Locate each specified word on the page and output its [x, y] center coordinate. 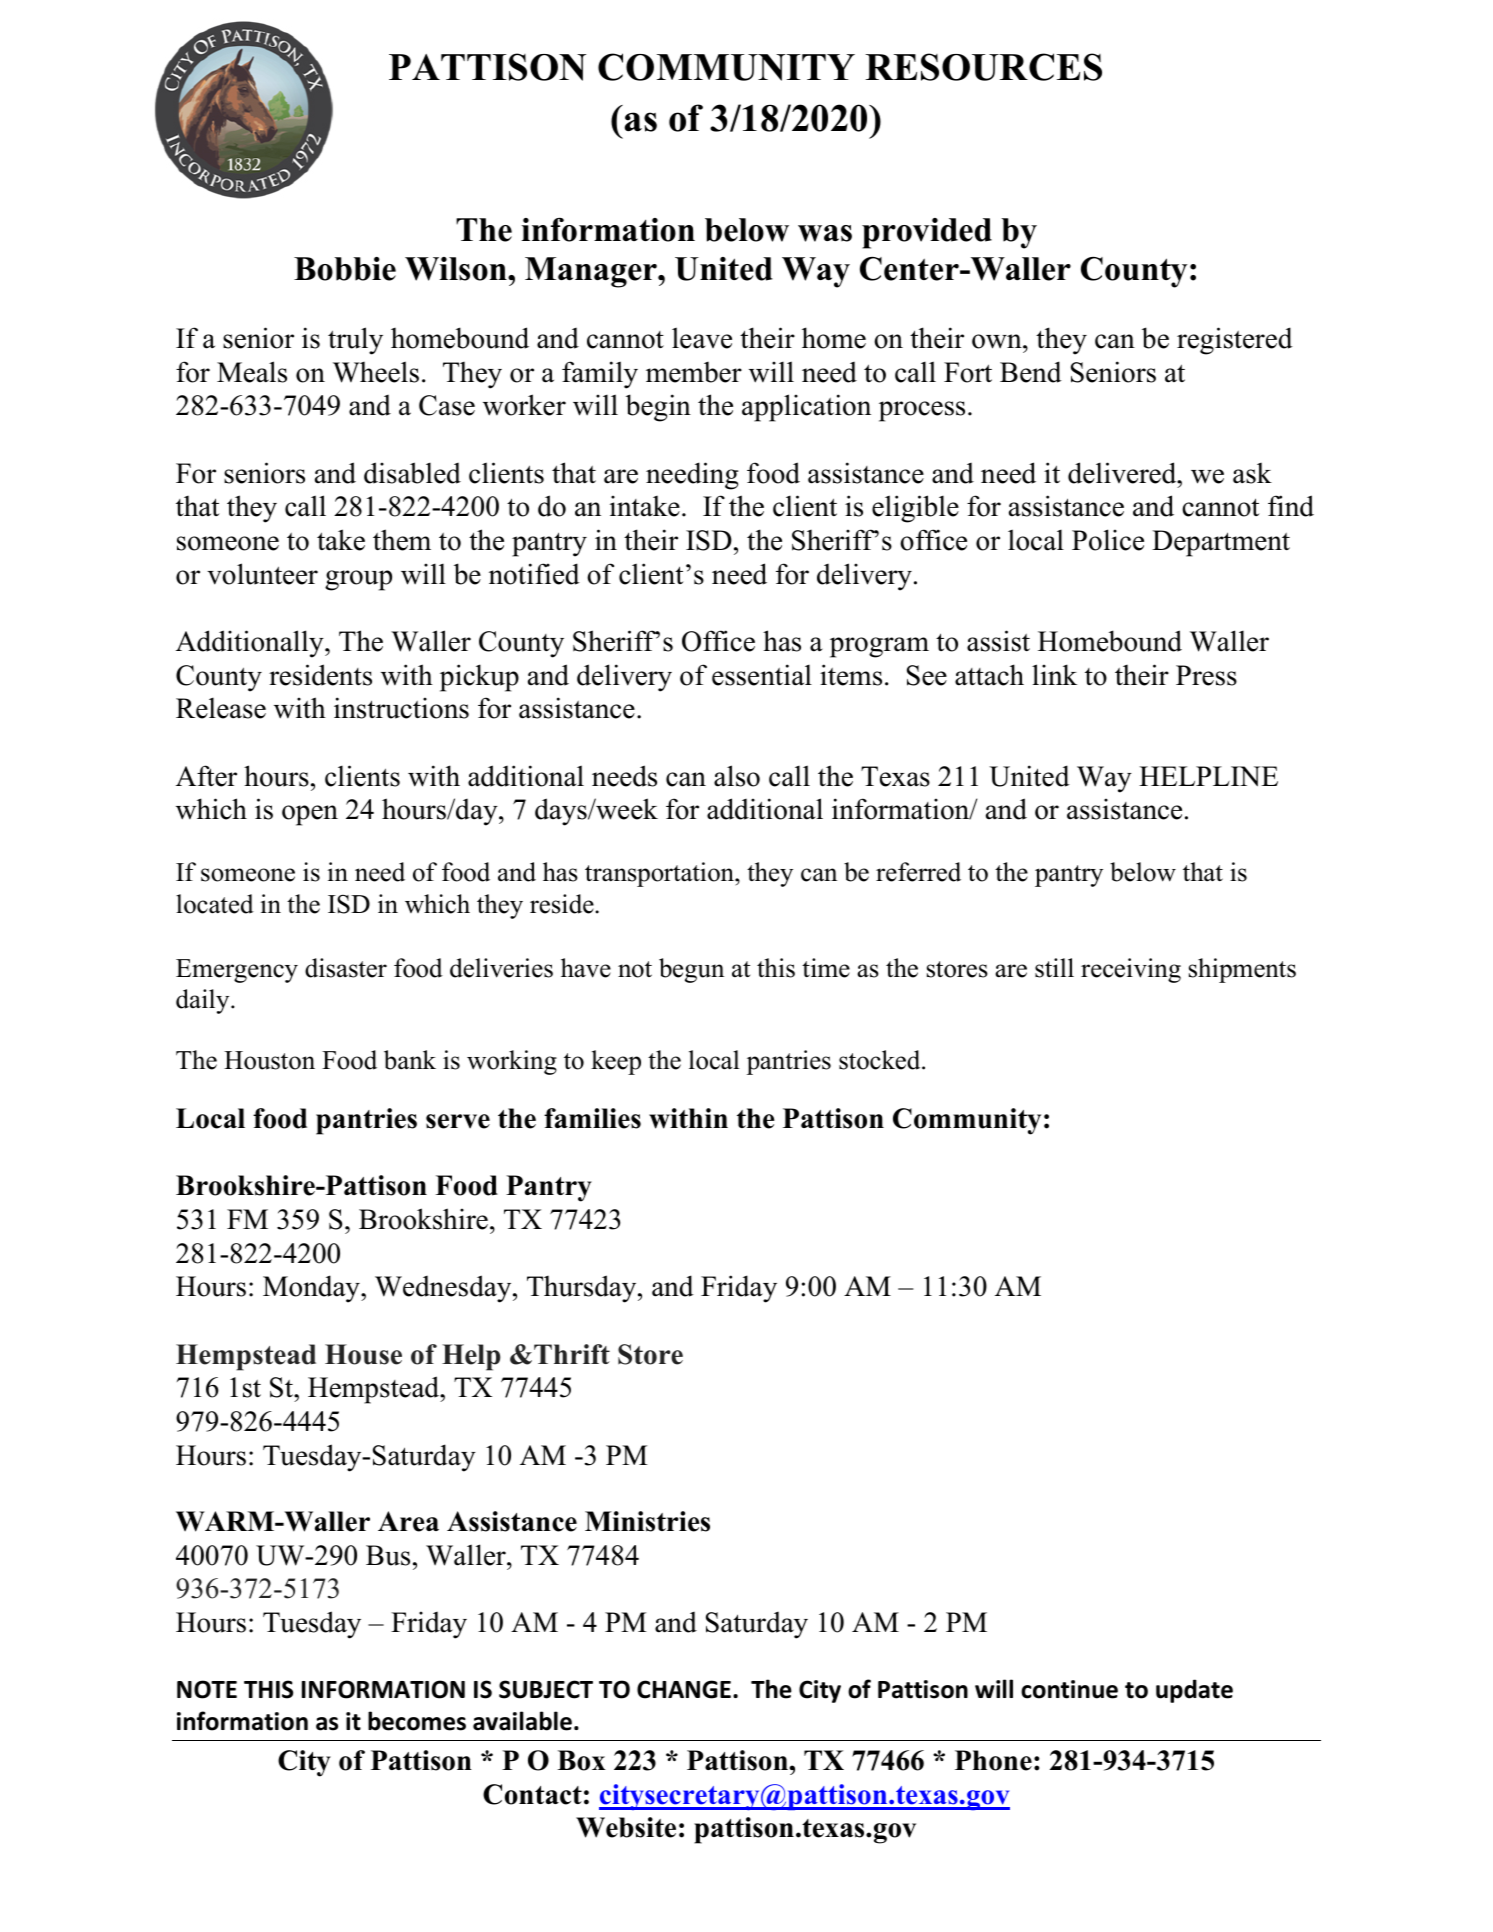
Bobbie [345, 269]
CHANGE [684, 1689]
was [825, 233]
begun [691, 970]
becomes [417, 1721]
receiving [1131, 970]
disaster [346, 968]
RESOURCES [983, 67]
